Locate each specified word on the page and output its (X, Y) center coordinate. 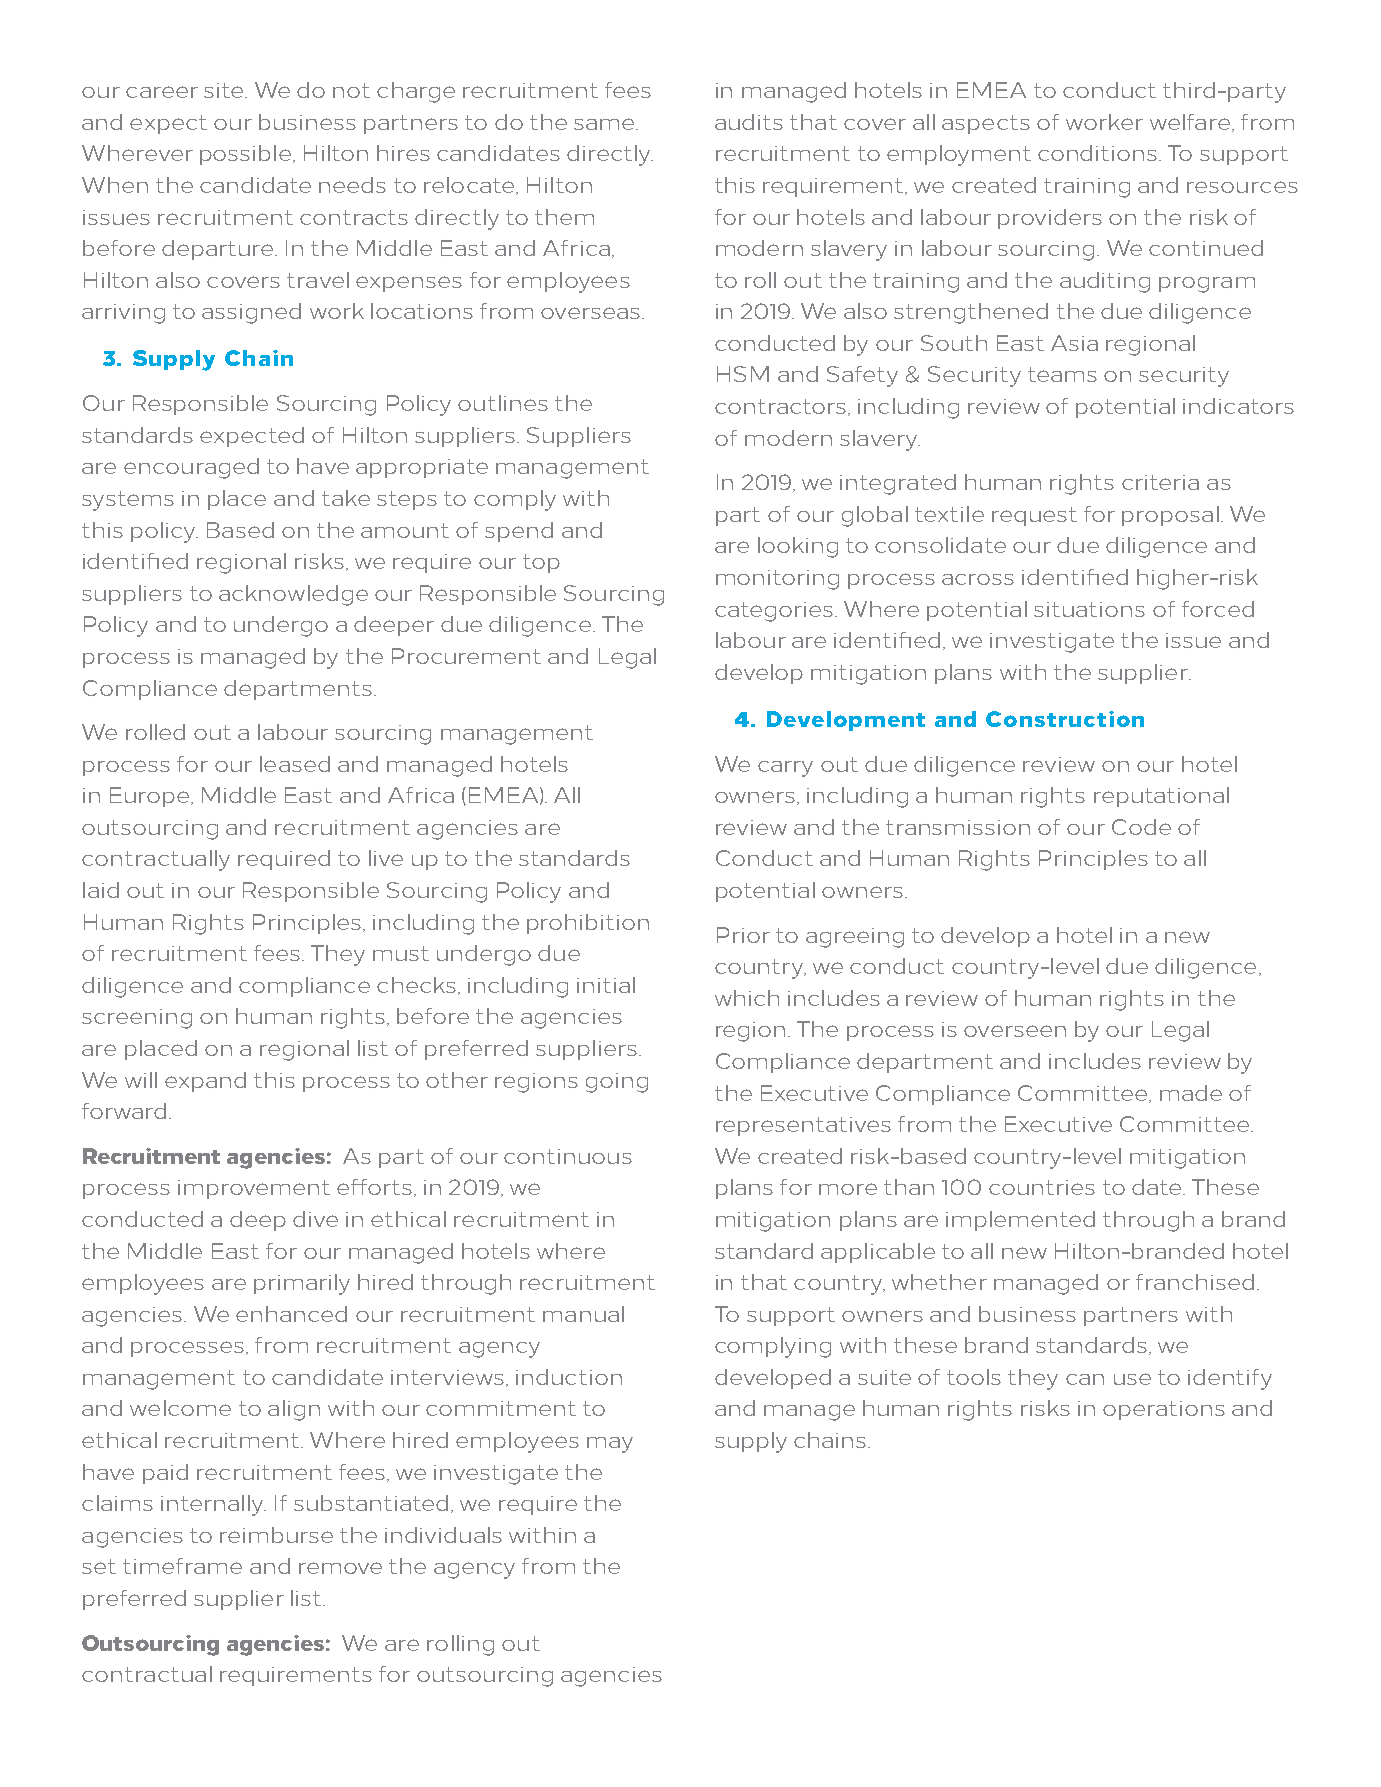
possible (245, 155)
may (610, 1445)
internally (213, 1505)
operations (1164, 1410)
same (605, 124)
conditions (1097, 153)
